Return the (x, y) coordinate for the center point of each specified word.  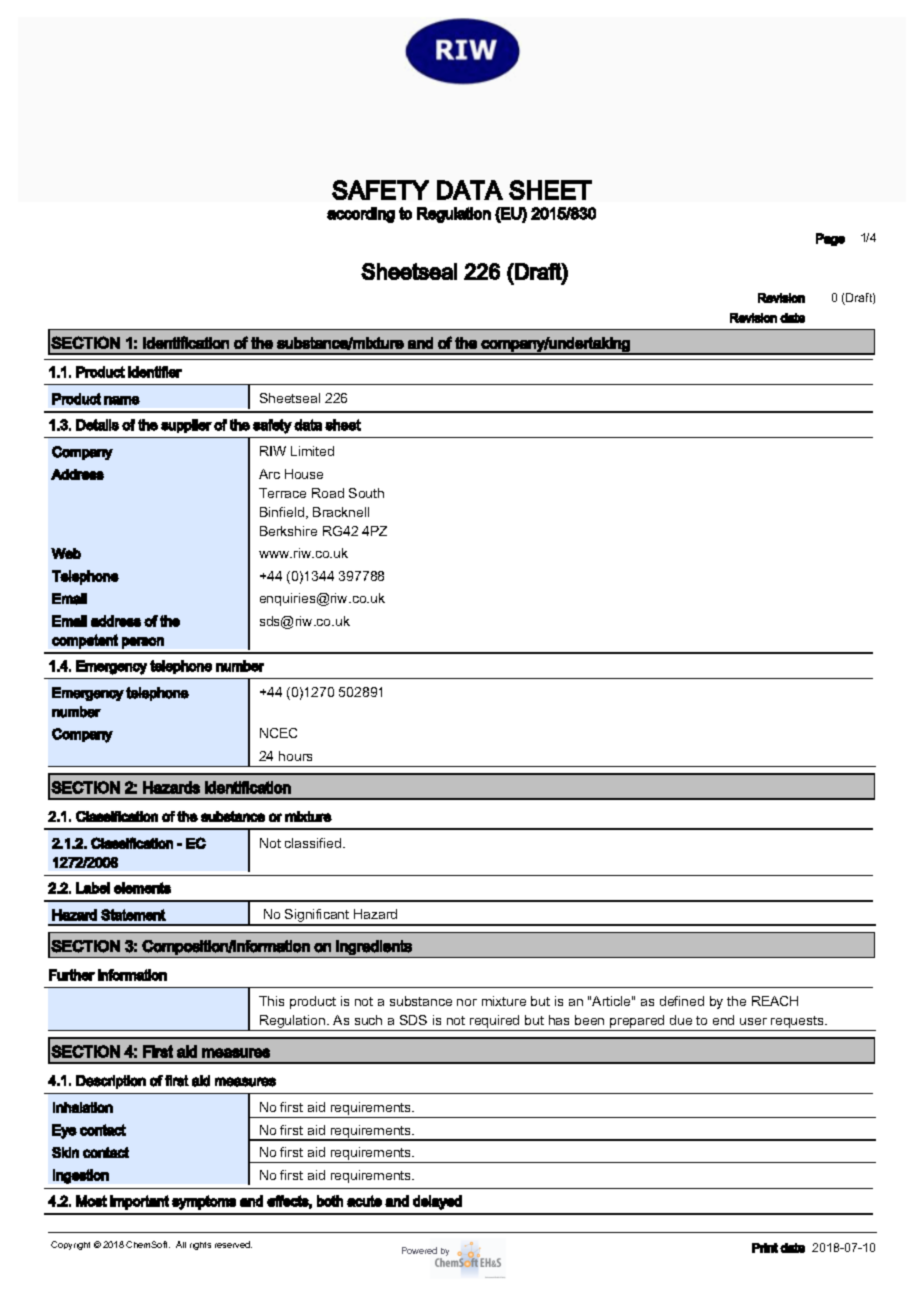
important (139, 1202)
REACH (775, 1001)
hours (295, 756)
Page (830, 239)
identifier (155, 372)
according (361, 215)
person (143, 643)
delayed (437, 1202)
